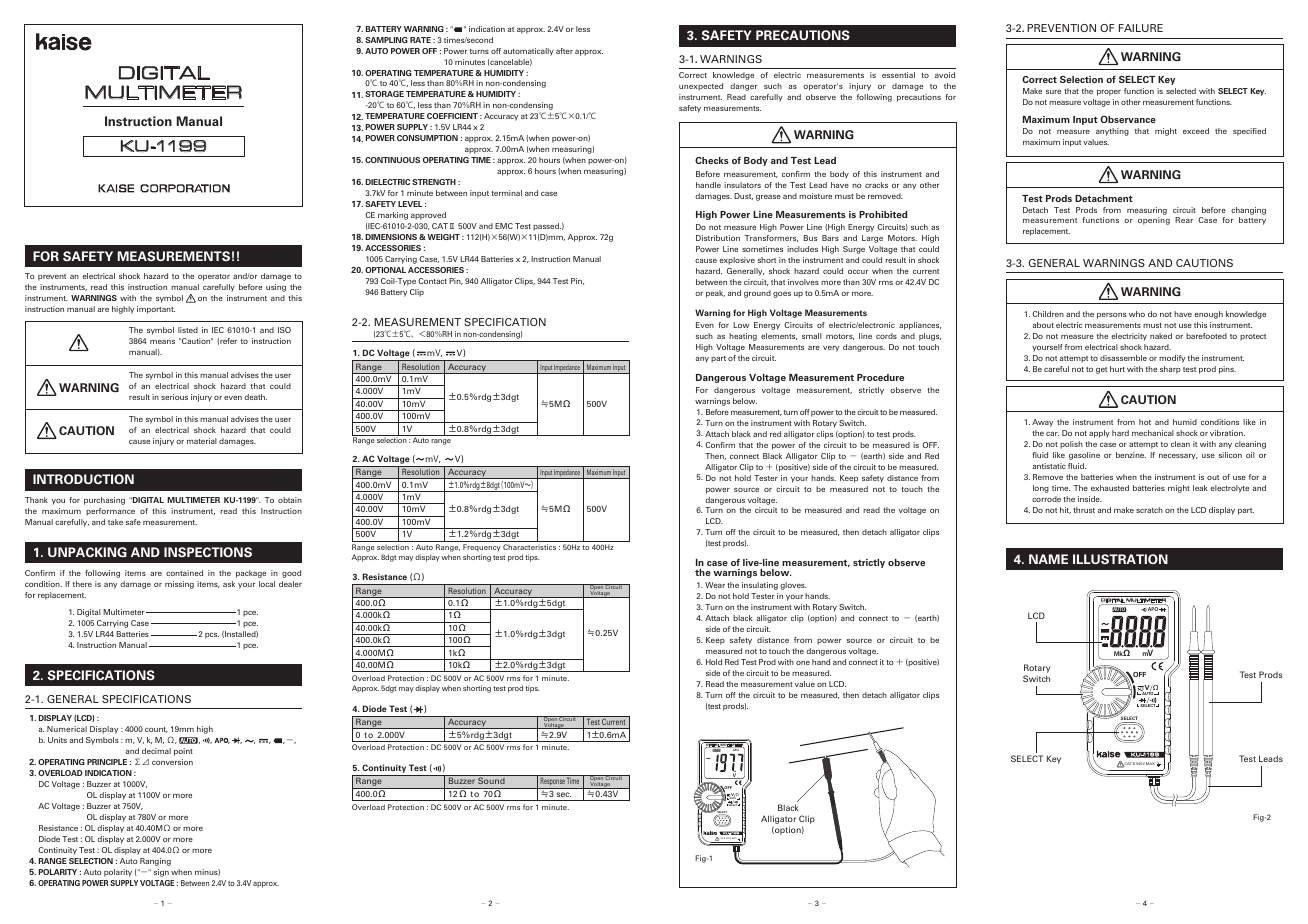 Image resolution: width=1308 pixels, height=924 pixels. Describe the element at coordinates (1084, 510) in the image. I see `thrust` at that location.
